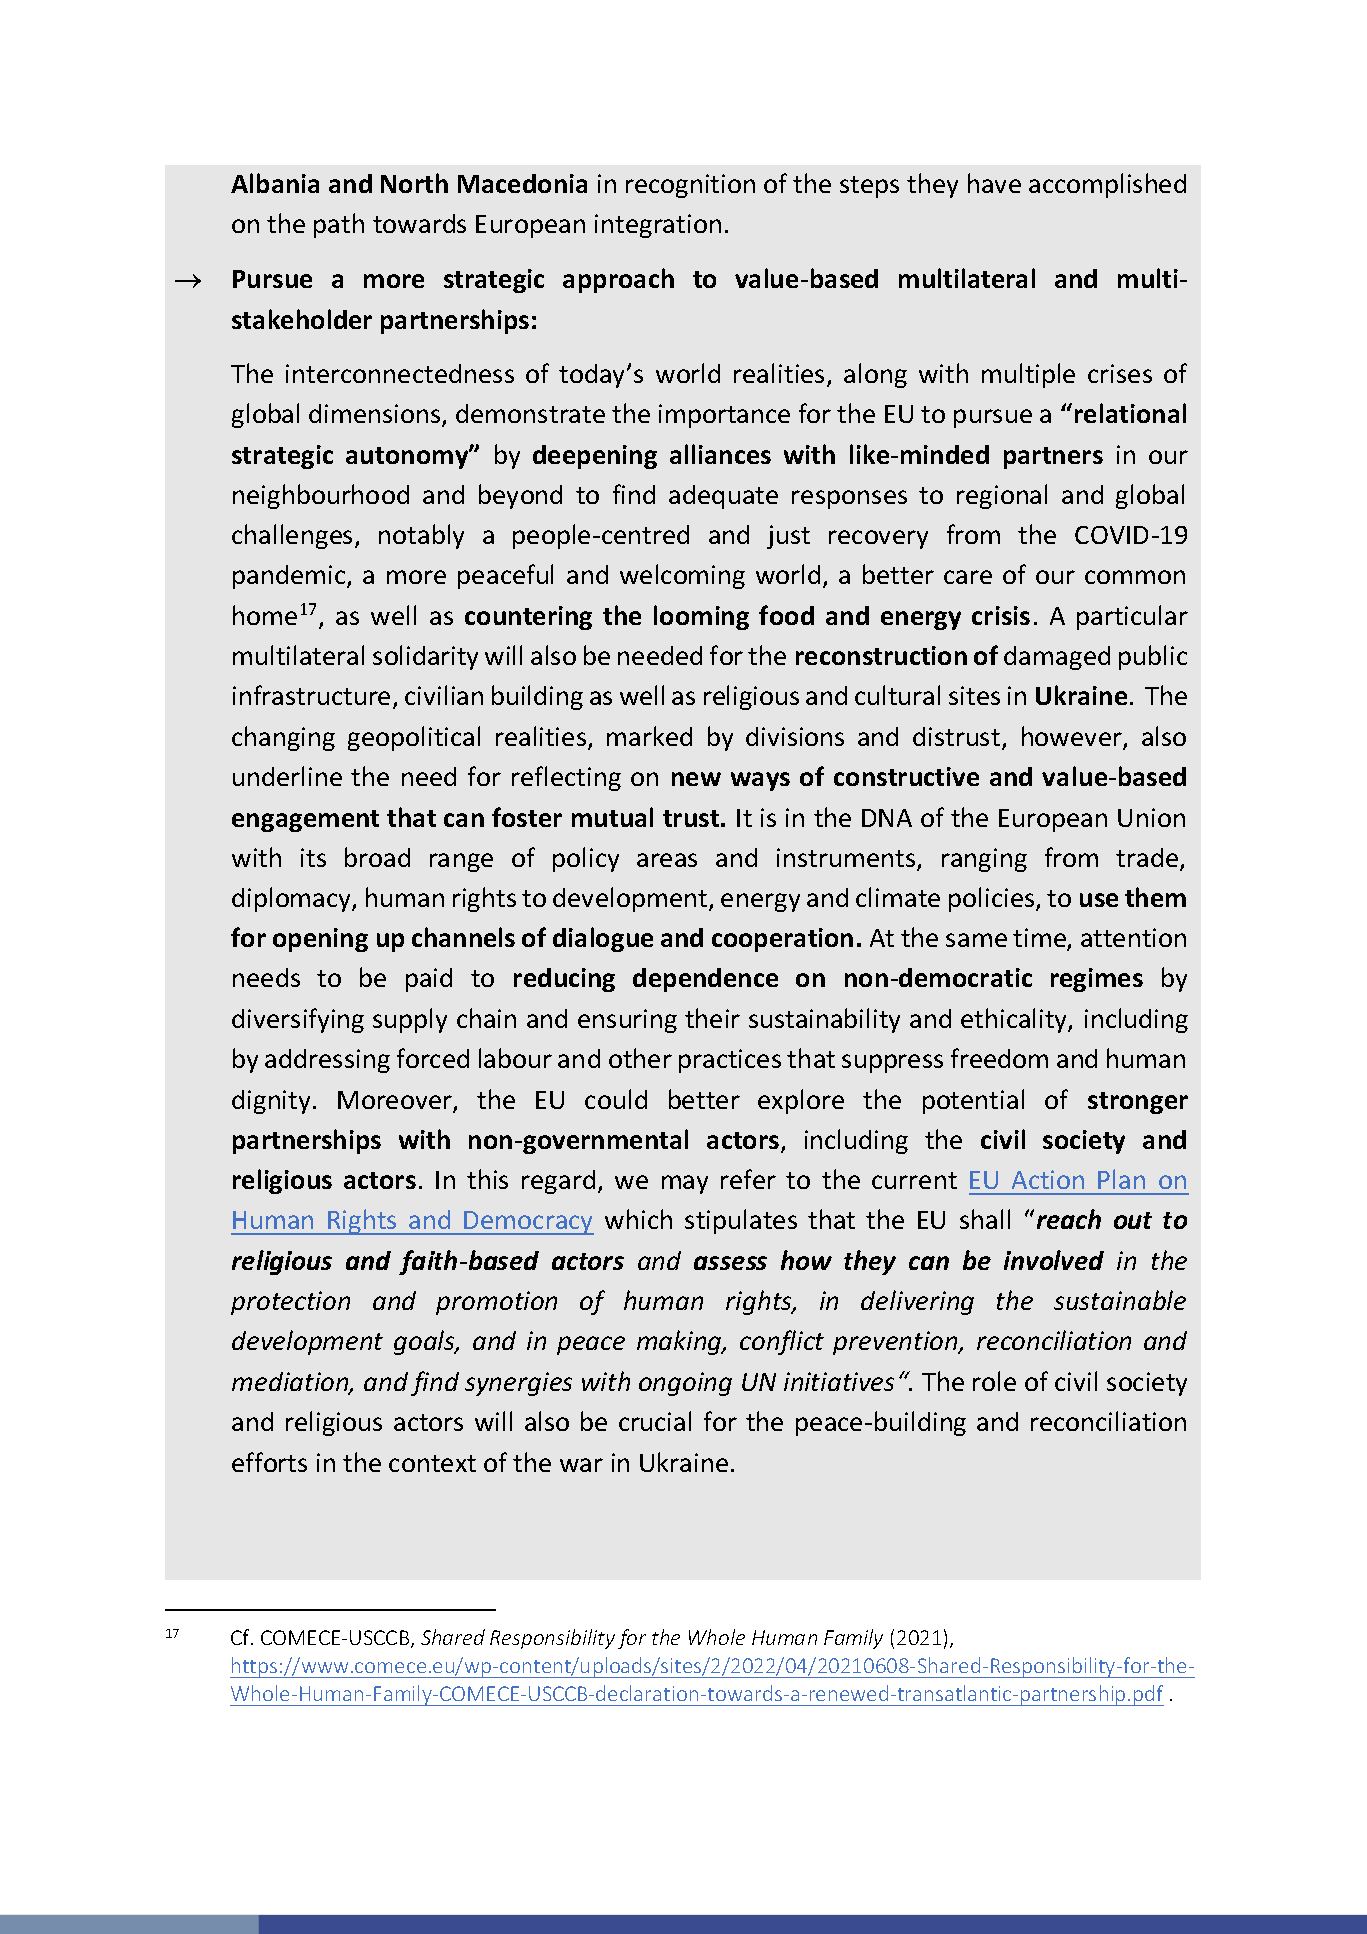  What do you see at coordinates (655, 1421) in the screenshot?
I see `crucial` at bounding box center [655, 1421].
